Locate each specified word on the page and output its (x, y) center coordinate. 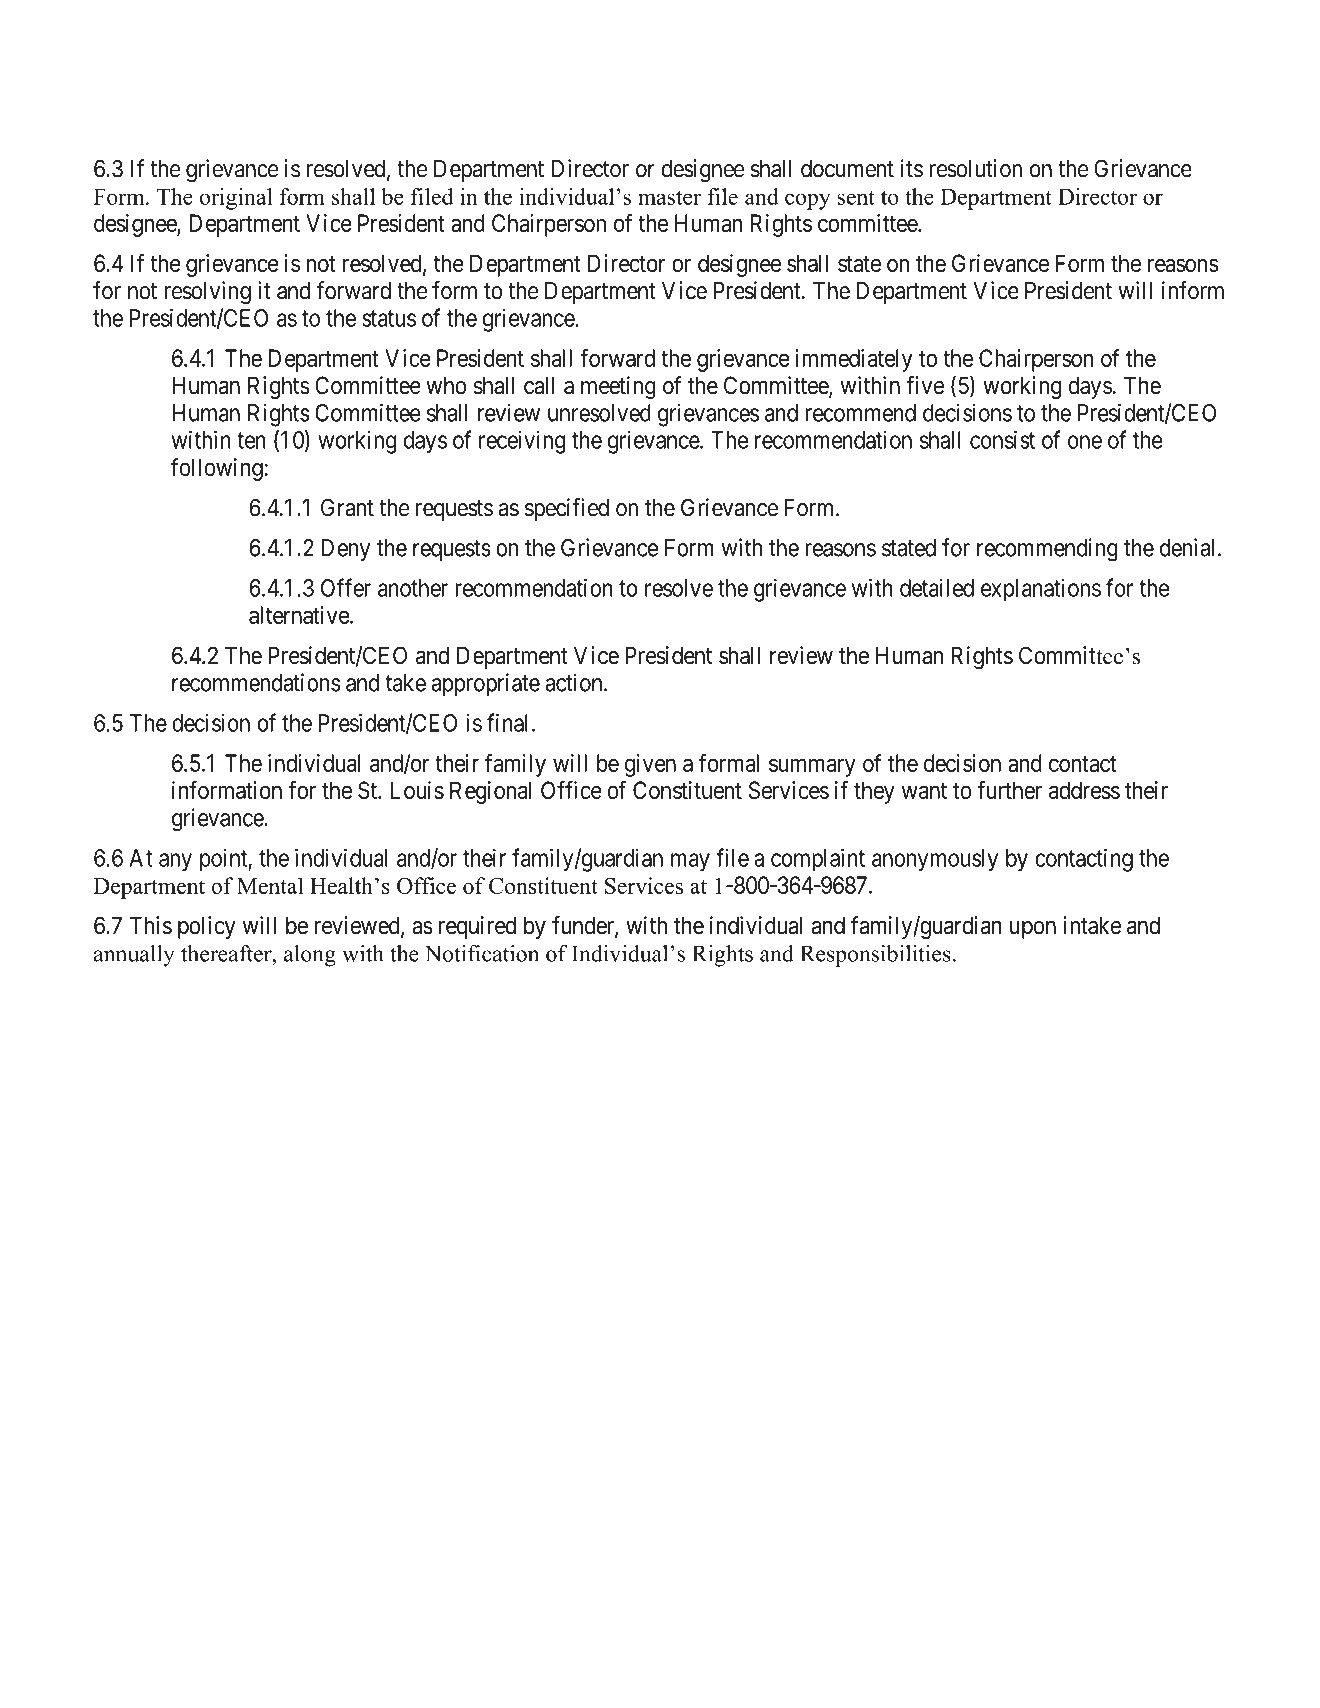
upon (1033, 930)
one (1085, 442)
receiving (522, 442)
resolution (975, 168)
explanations (1041, 590)
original (236, 199)
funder (584, 926)
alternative (300, 615)
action (575, 682)
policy (207, 927)
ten (251, 440)
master (669, 197)
